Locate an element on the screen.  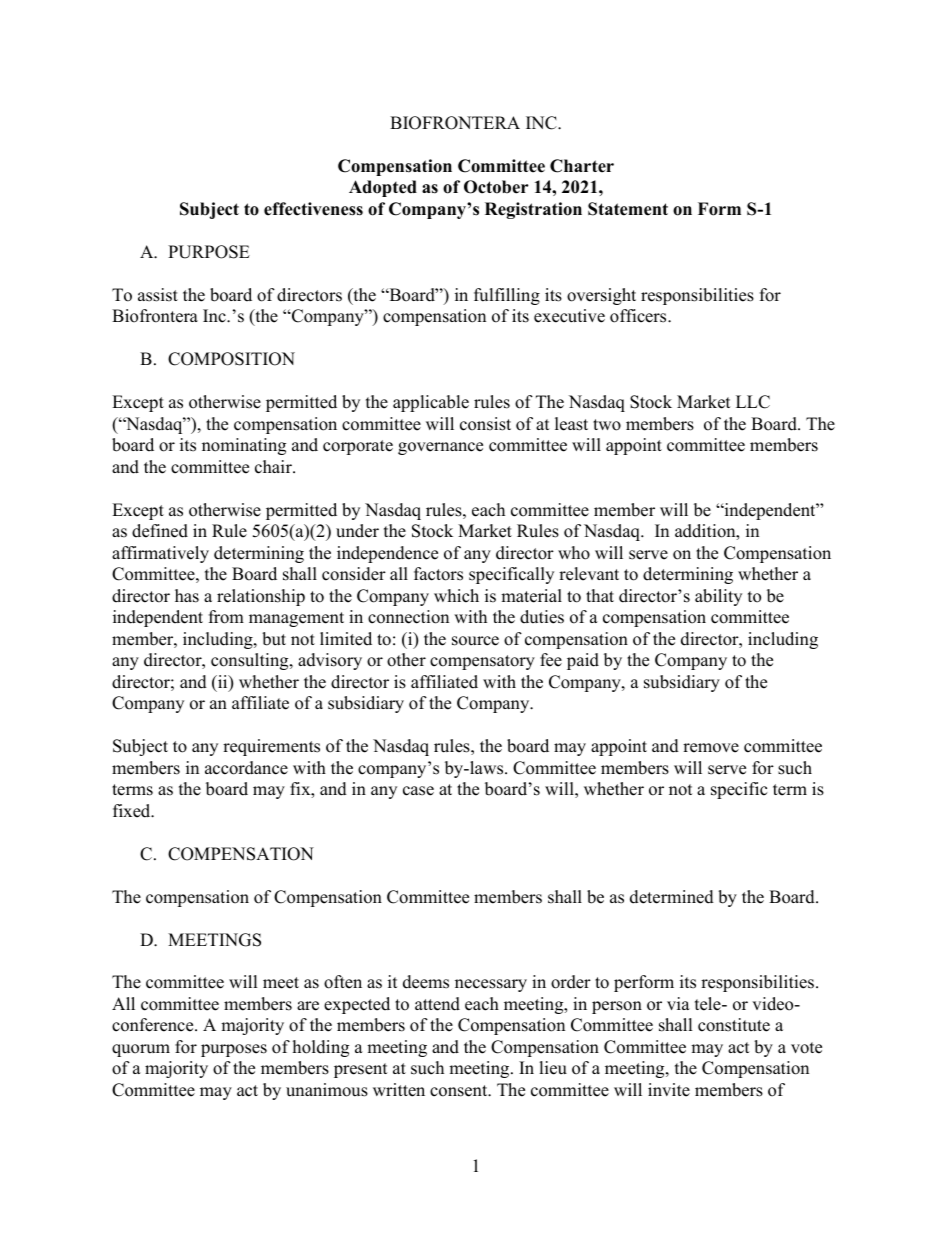
accordance is located at coordinates (246, 768).
